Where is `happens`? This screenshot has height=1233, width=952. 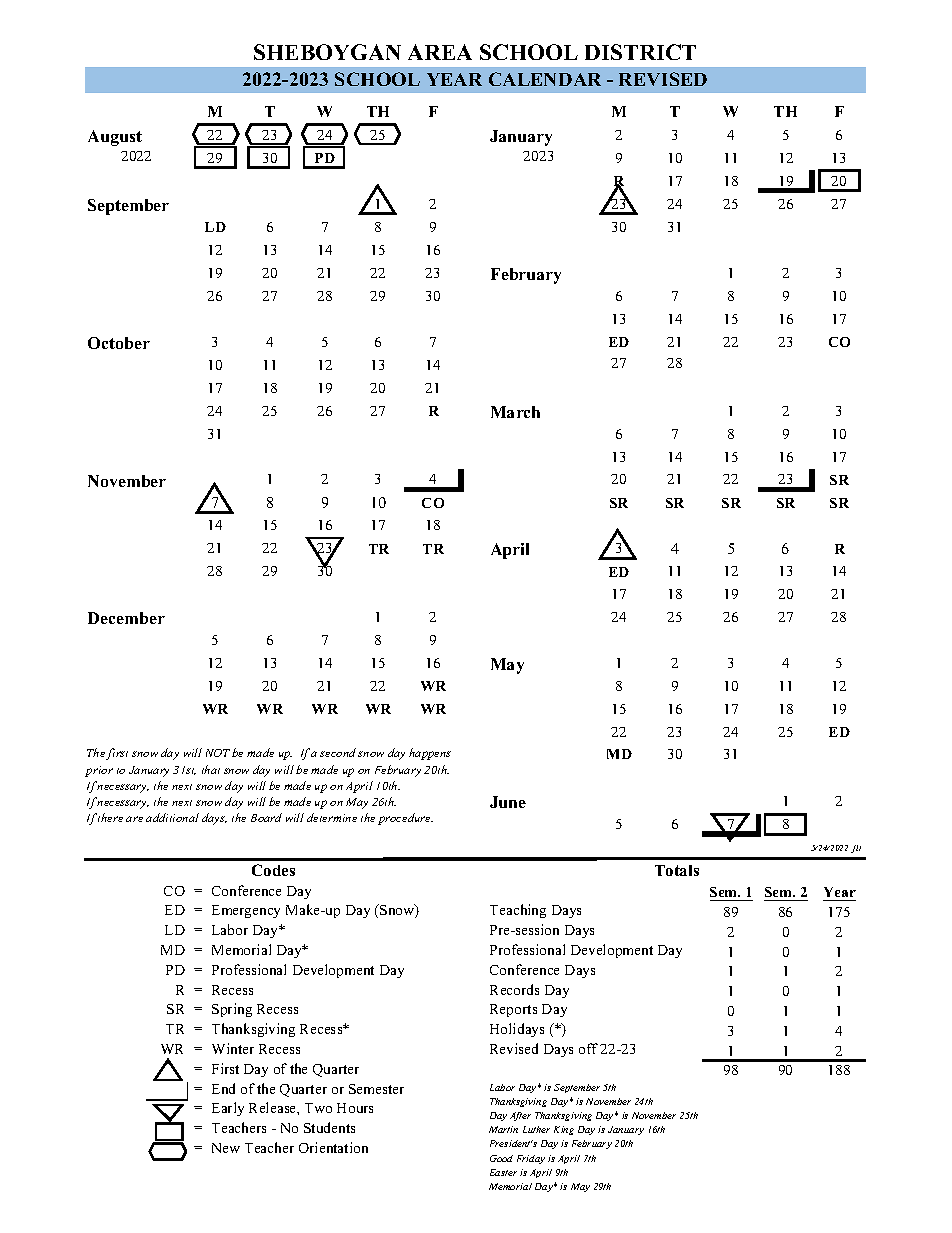
happens is located at coordinates (430, 754).
